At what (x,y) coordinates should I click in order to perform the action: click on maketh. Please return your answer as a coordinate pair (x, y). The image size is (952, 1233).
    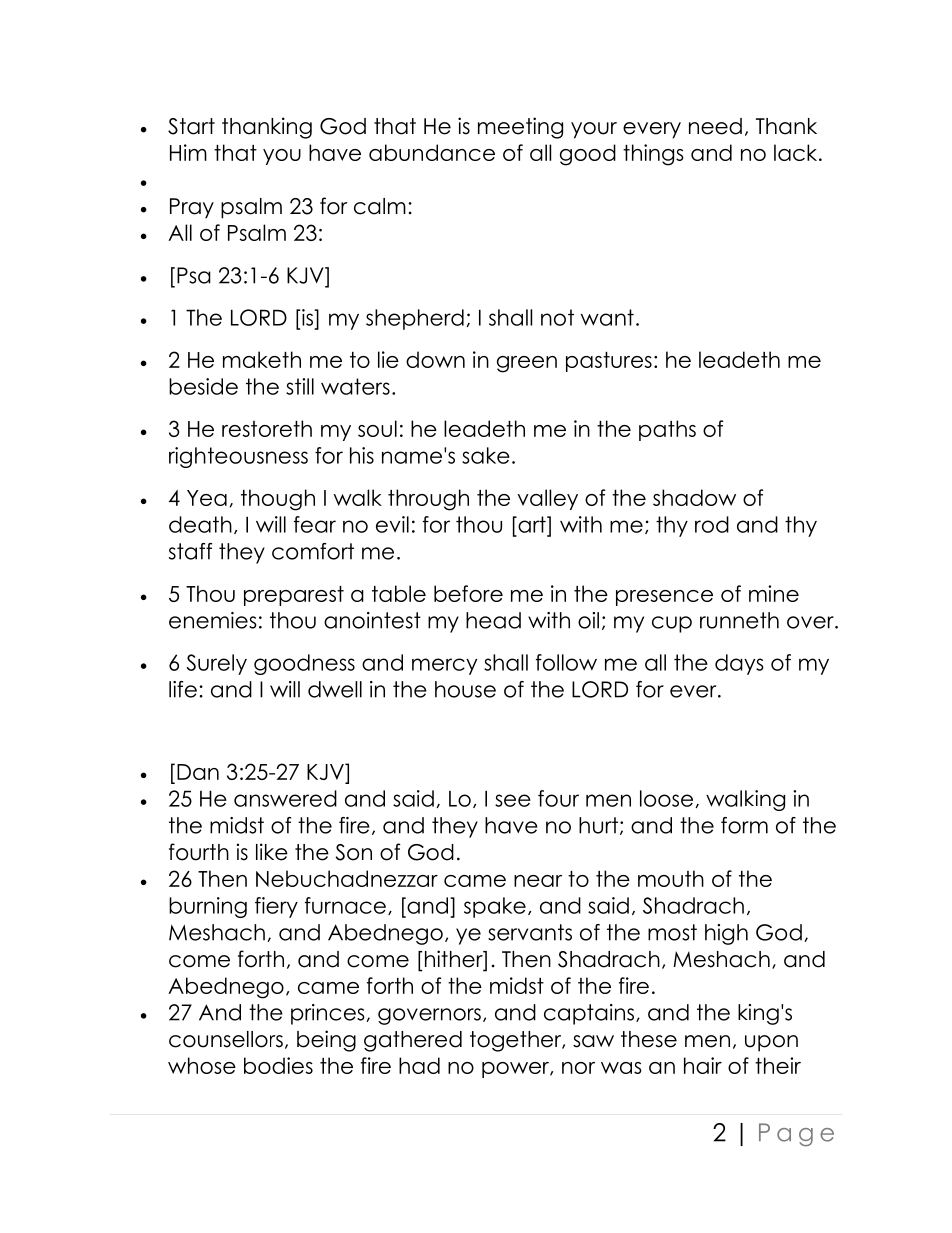
    Looking at the image, I should click on (262, 359).
